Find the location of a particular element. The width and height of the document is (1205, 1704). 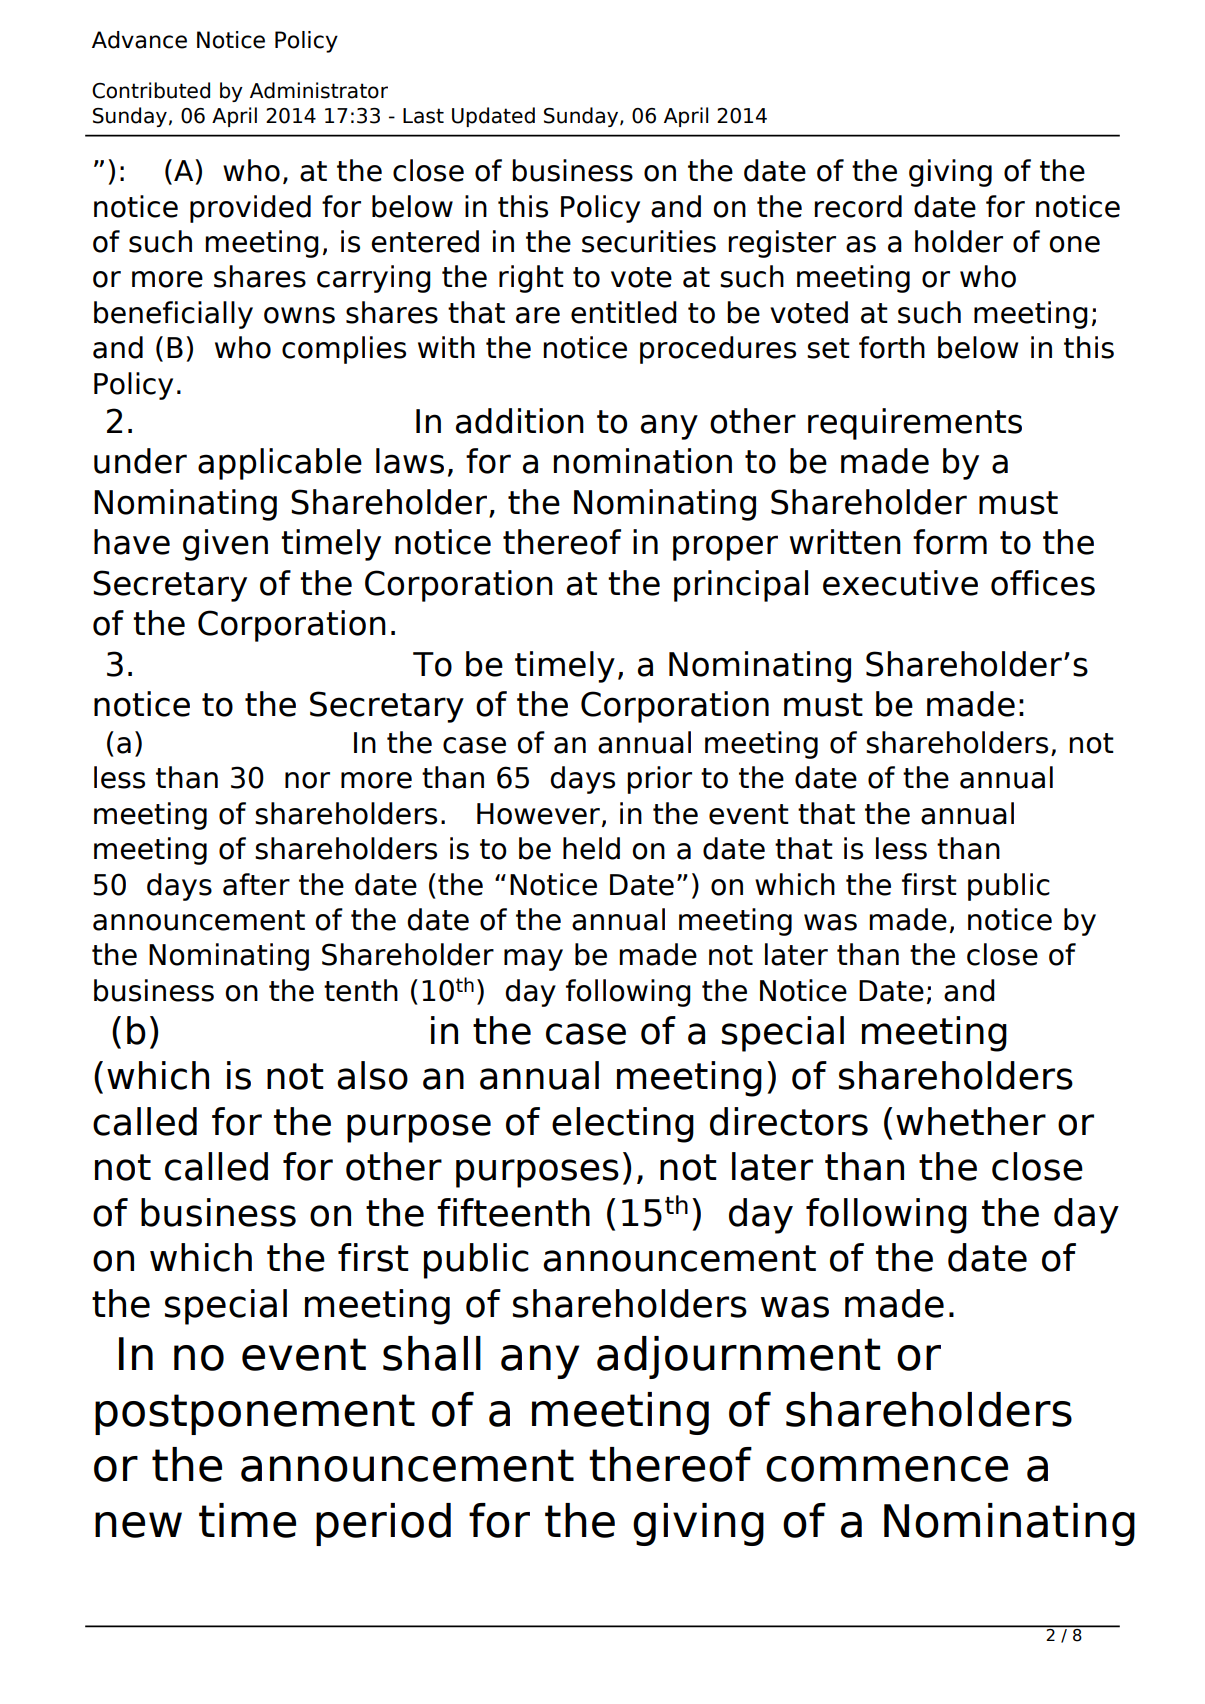

postponement is located at coordinates (255, 1414).
